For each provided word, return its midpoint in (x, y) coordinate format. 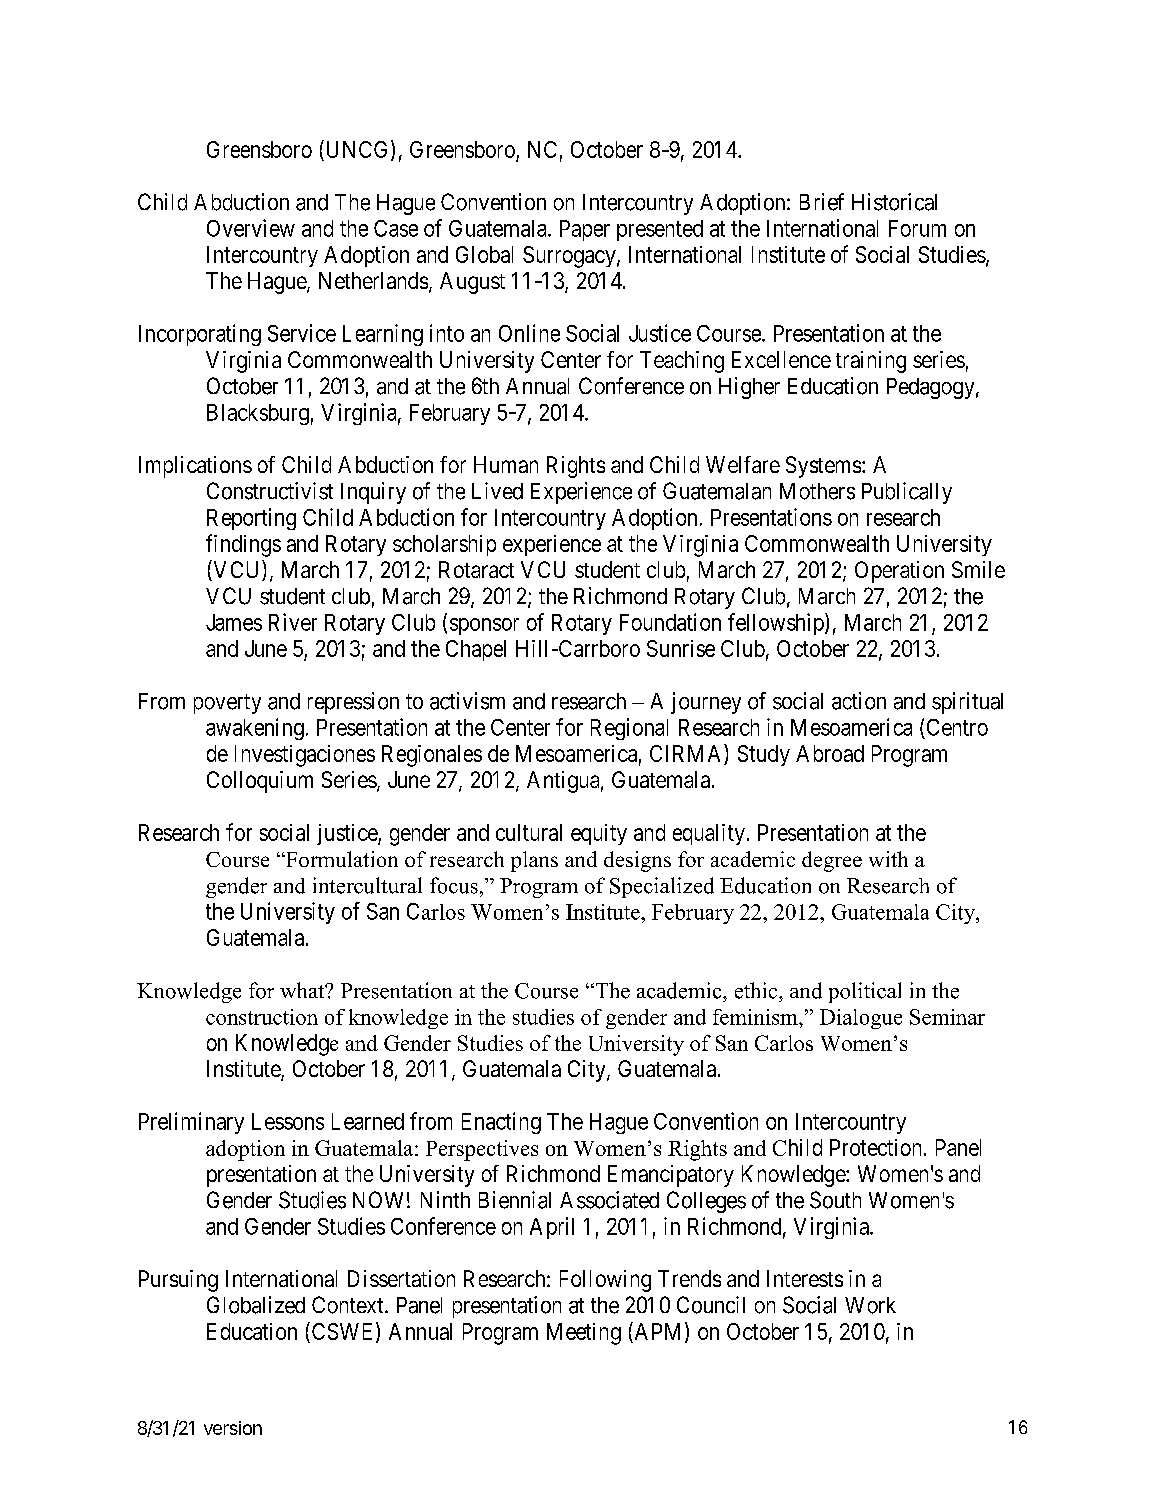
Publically (907, 493)
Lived (497, 491)
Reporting (251, 519)
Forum (917, 228)
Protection (875, 1147)
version (233, 1428)
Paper (585, 230)
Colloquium (260, 782)
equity (599, 834)
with (888, 859)
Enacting (501, 1123)
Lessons (288, 1121)
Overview (251, 228)
